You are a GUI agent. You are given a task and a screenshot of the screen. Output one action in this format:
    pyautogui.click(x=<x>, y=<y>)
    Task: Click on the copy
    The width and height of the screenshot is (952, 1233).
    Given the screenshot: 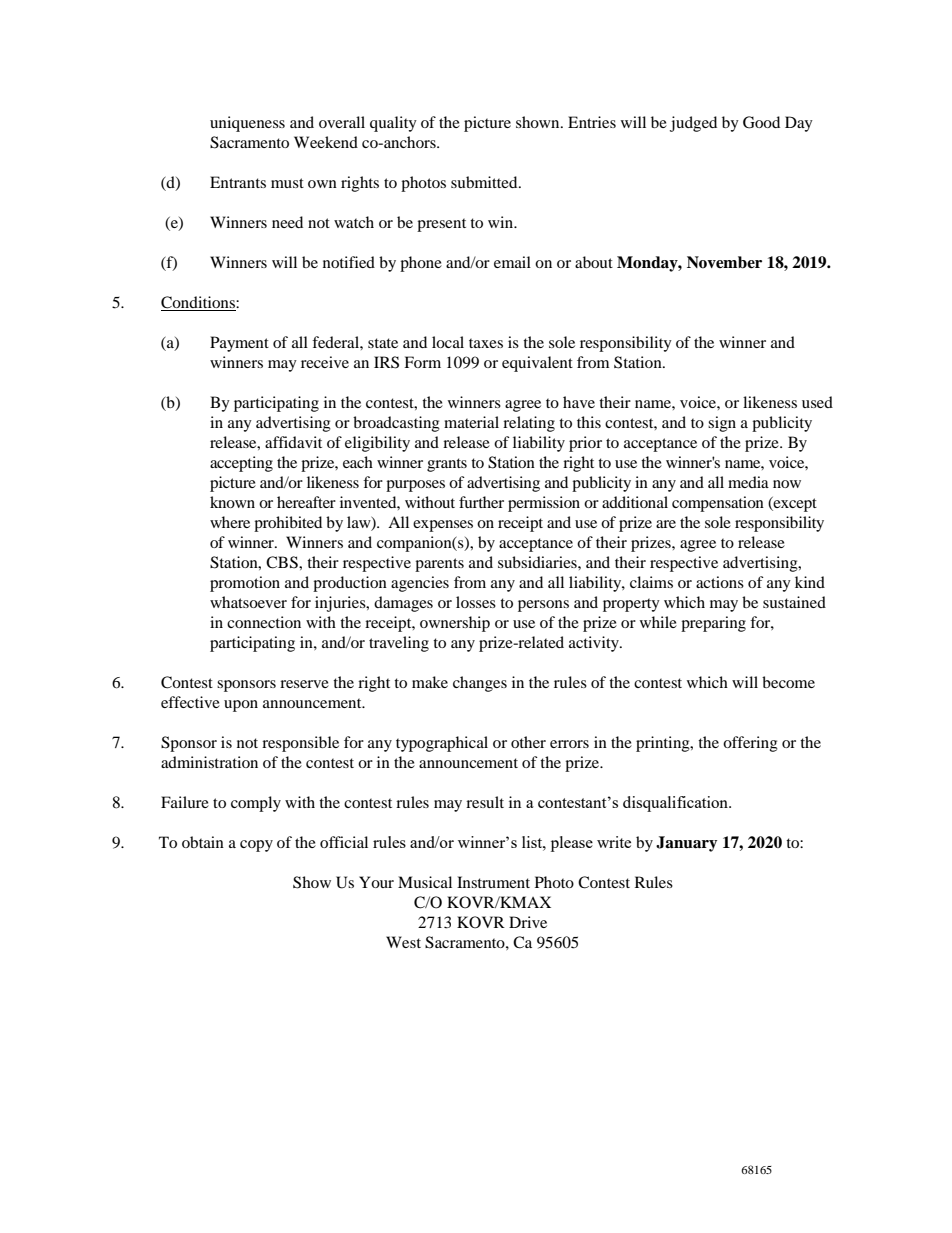 What is the action you would take?
    pyautogui.click(x=256, y=846)
